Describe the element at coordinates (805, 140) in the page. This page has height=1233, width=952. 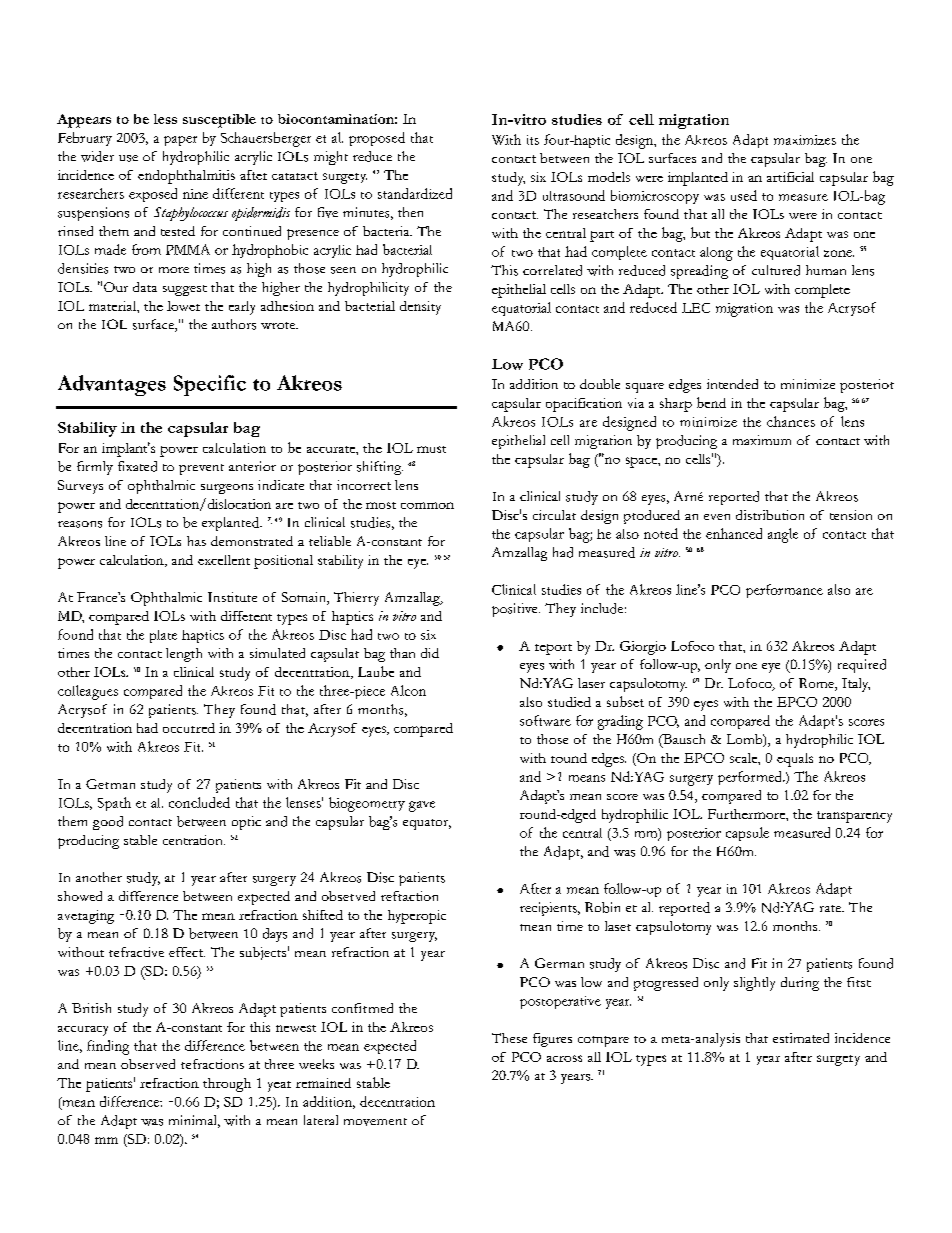
I see `maximizes` at that location.
